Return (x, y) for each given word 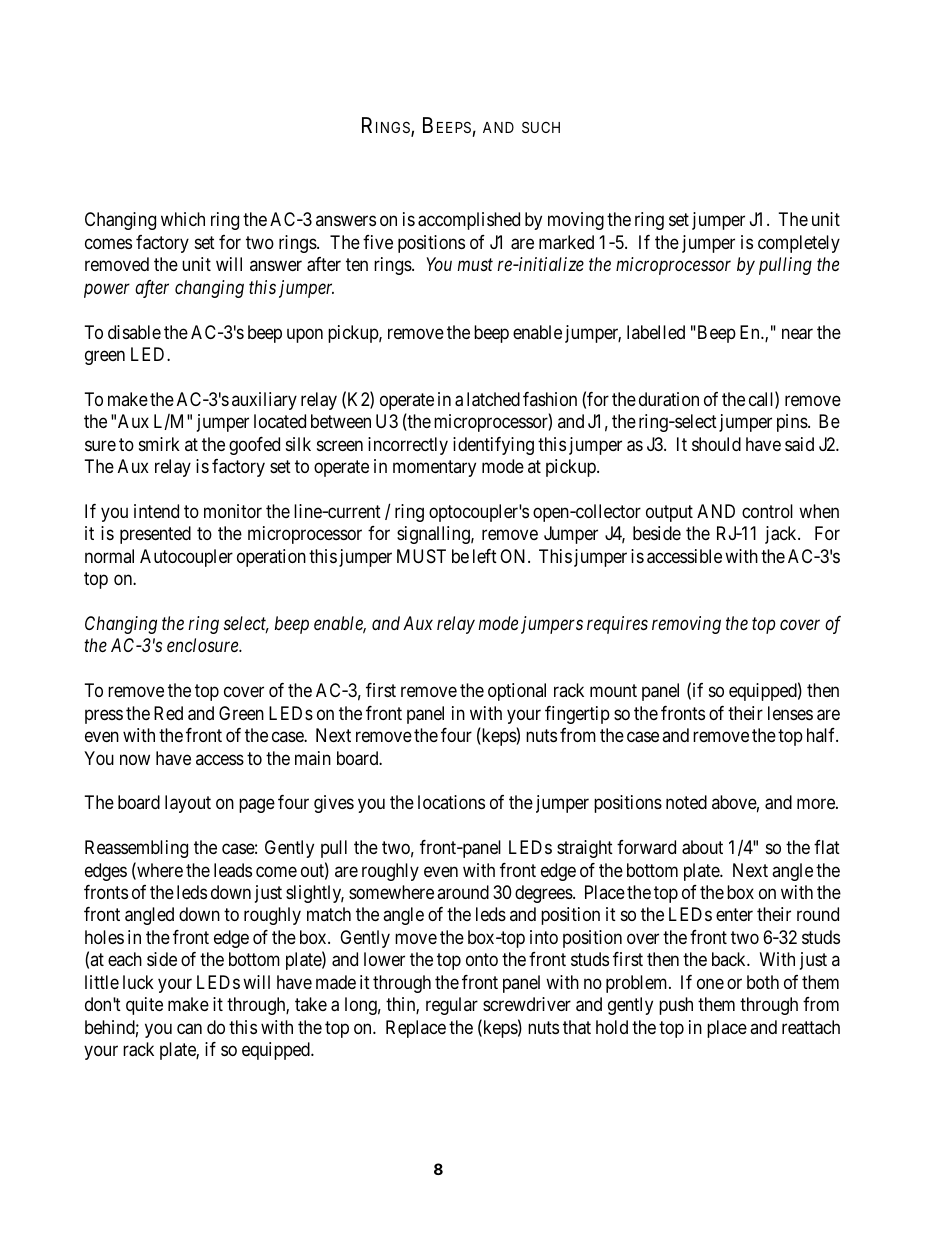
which (183, 219)
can (189, 1029)
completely (799, 244)
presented (155, 535)
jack (782, 535)
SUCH (541, 127)
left (485, 556)
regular (452, 1006)
